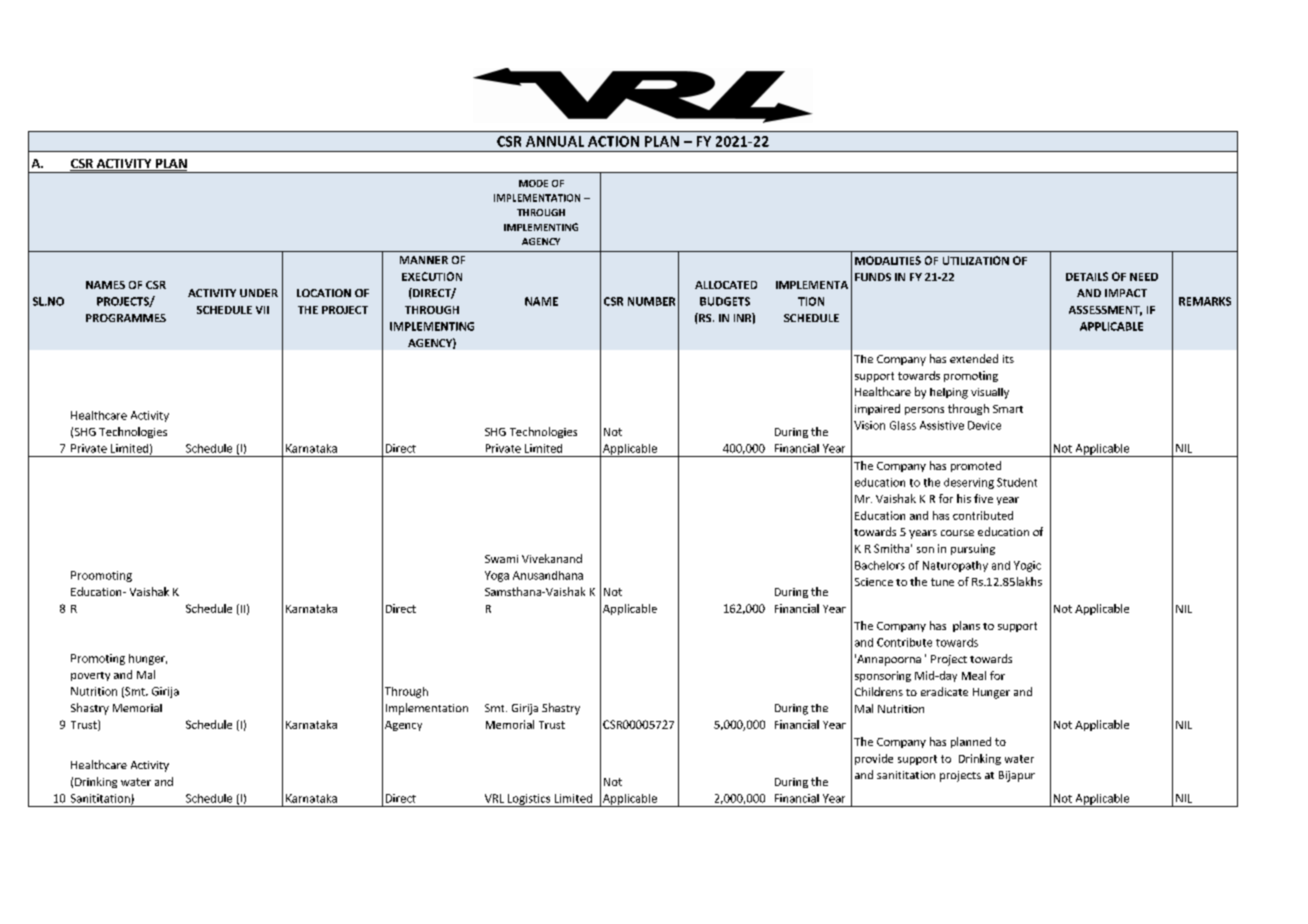  Describe the element at coordinates (874, 759) in the screenshot. I see `provide` at that location.
